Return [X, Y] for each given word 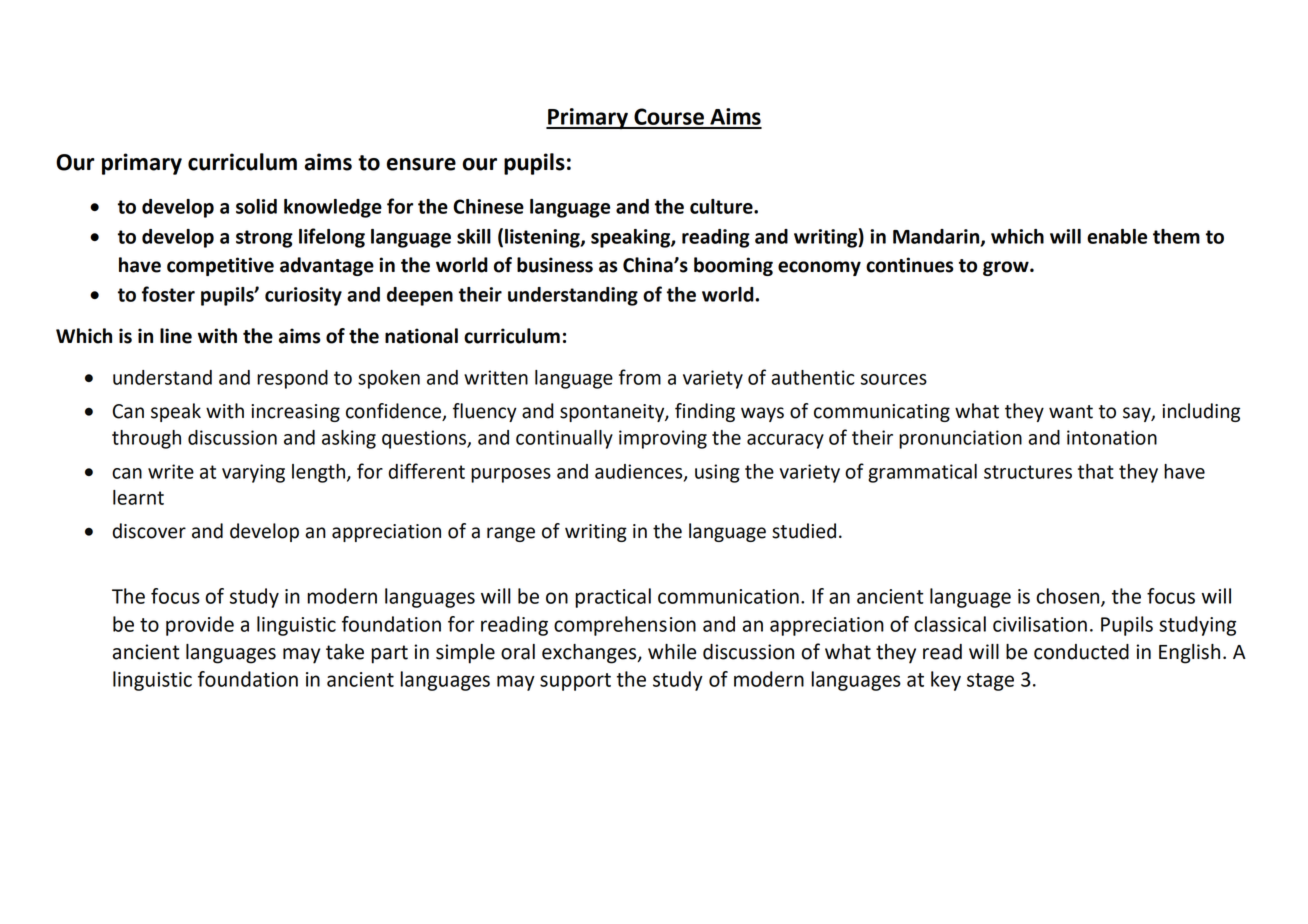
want [1071, 412]
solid [256, 206]
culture [722, 206]
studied [804, 531]
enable [1117, 236]
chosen [1069, 597]
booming [733, 266]
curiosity [303, 296]
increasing [295, 413]
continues [910, 265]
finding [705, 412]
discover [149, 531]
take [345, 652]
